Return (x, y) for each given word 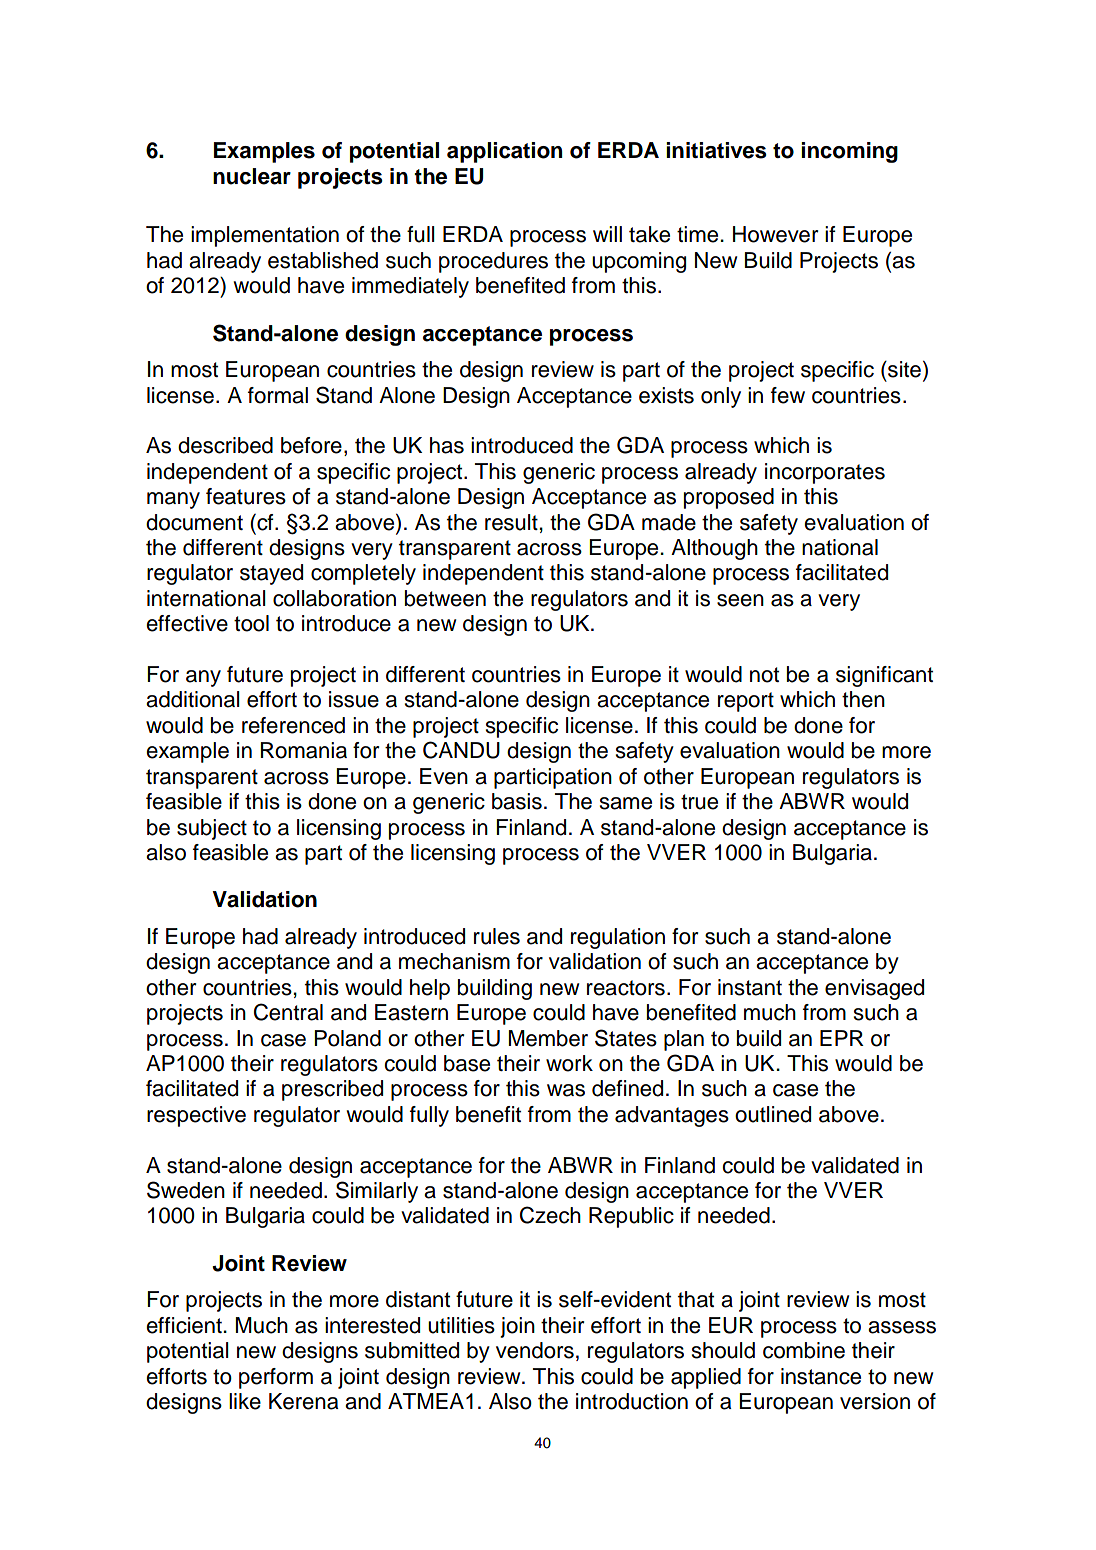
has (447, 445)
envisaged (874, 989)
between (445, 598)
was (566, 1090)
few (788, 395)
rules (497, 936)
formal (278, 395)
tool (251, 623)
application (504, 152)
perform (276, 1378)
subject (212, 829)
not (764, 675)
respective (196, 1116)
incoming (849, 152)
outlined (773, 1114)
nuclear (252, 176)
